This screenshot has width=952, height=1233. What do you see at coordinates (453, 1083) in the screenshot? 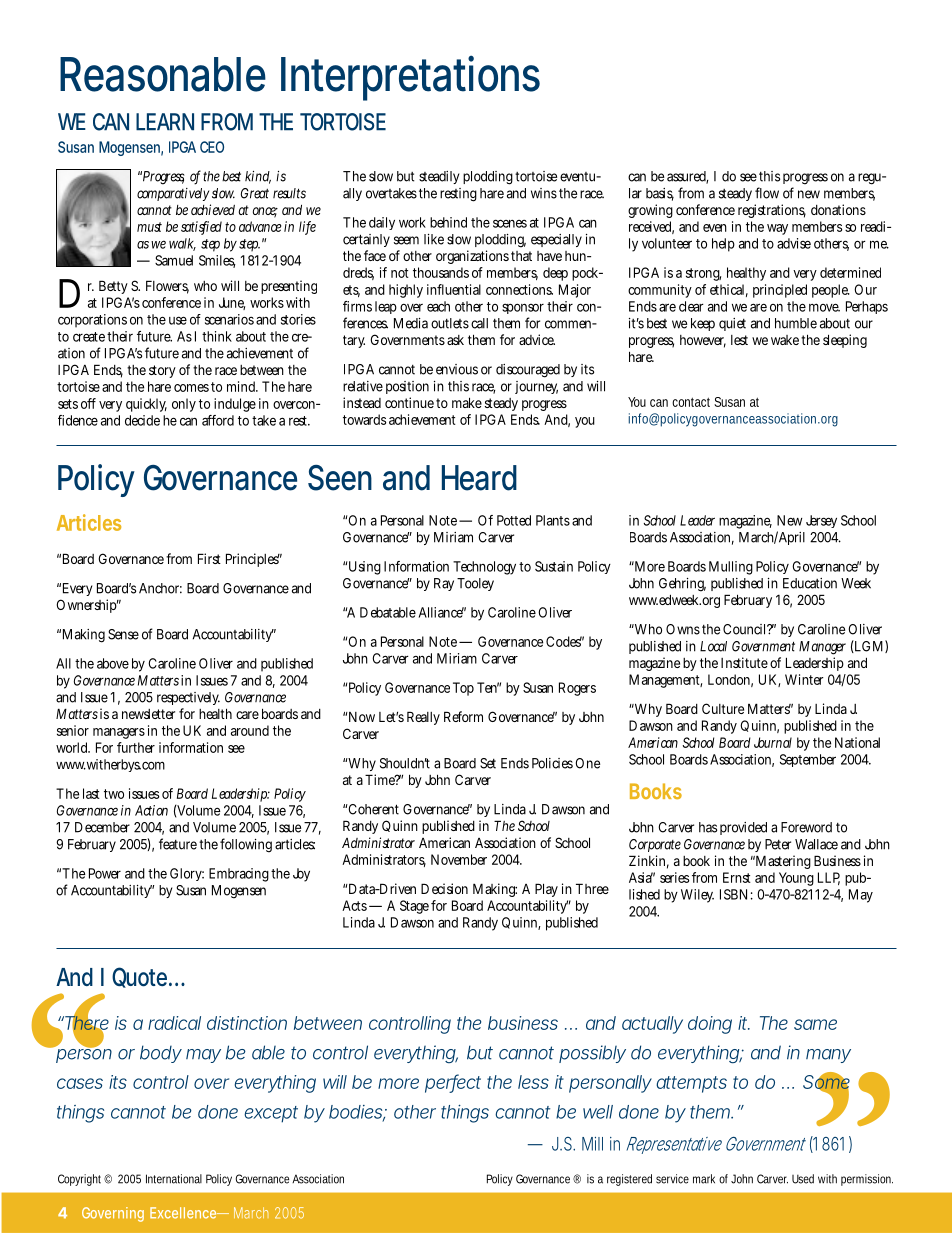
I see `perfect` at bounding box center [453, 1083].
